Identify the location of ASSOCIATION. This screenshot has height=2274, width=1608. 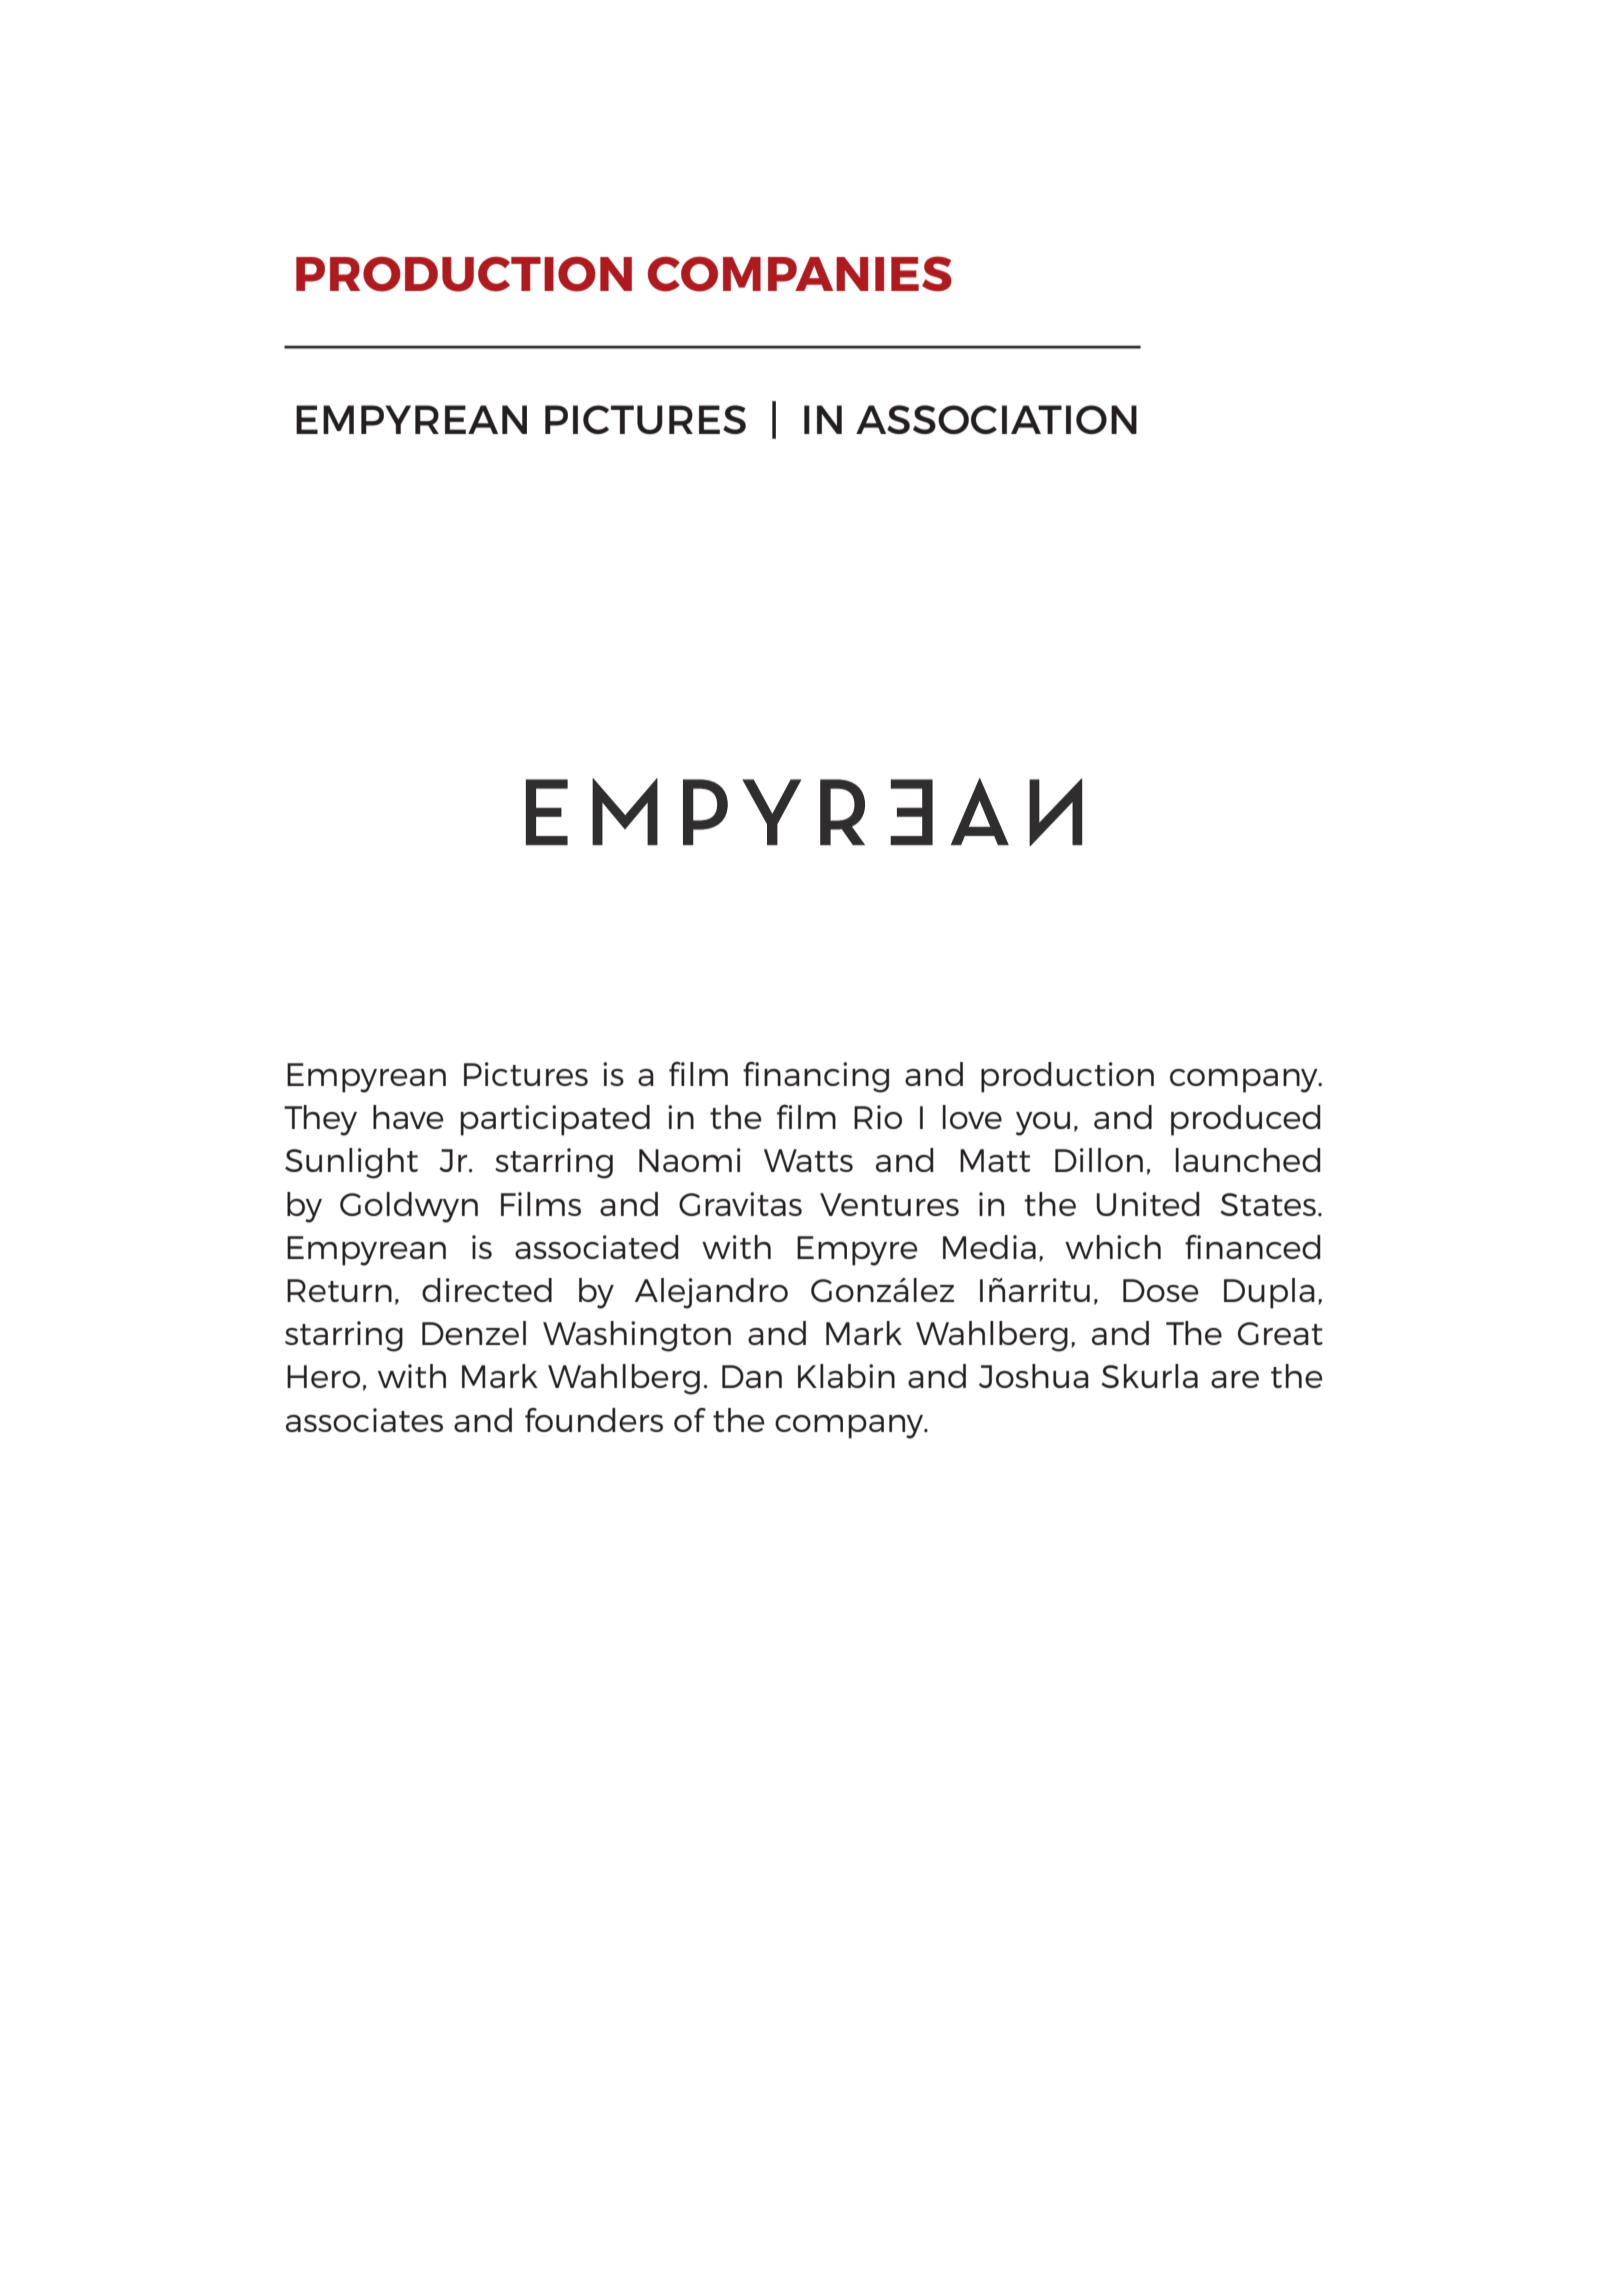
(996, 419).
